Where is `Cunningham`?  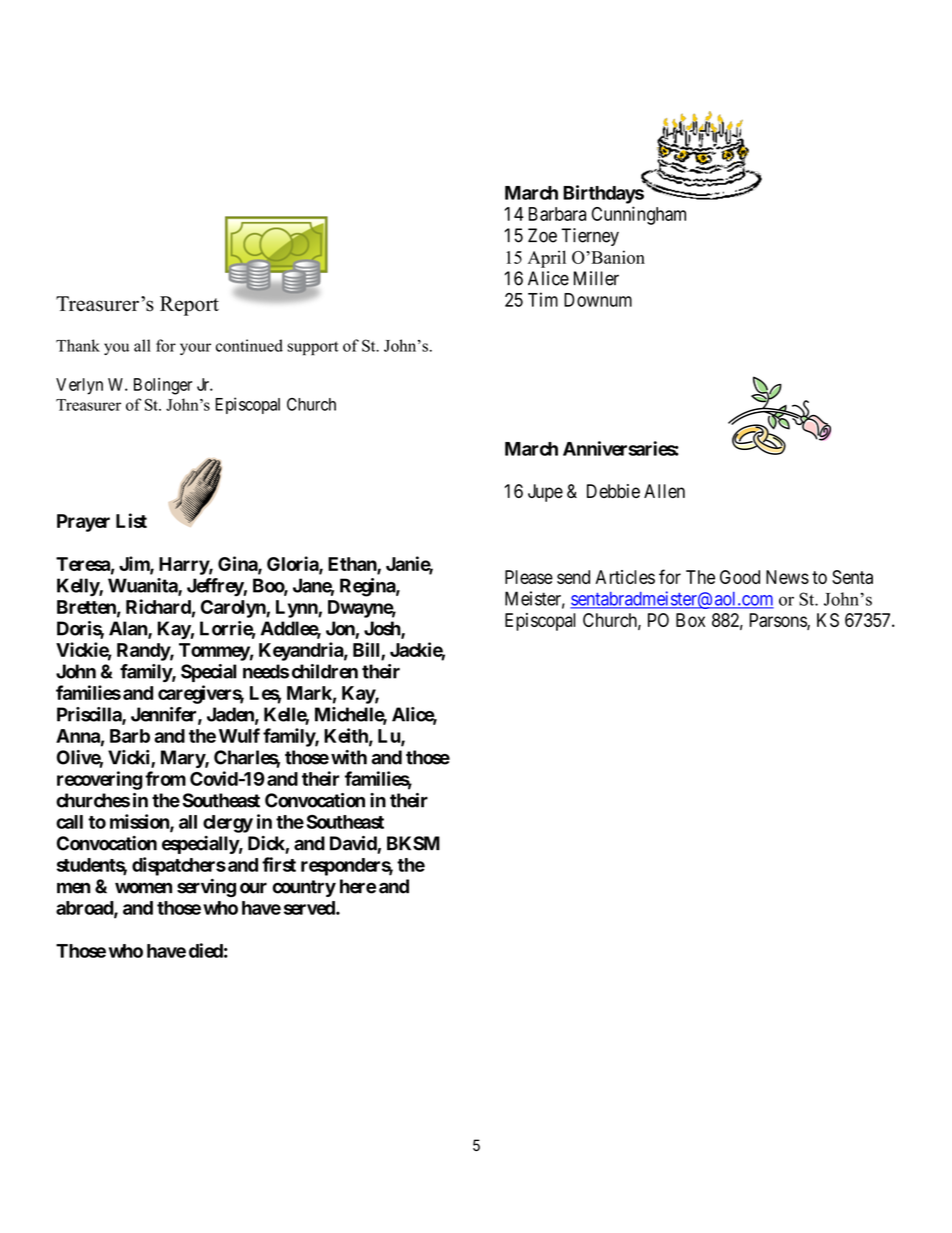
Cunningham is located at coordinates (639, 215).
